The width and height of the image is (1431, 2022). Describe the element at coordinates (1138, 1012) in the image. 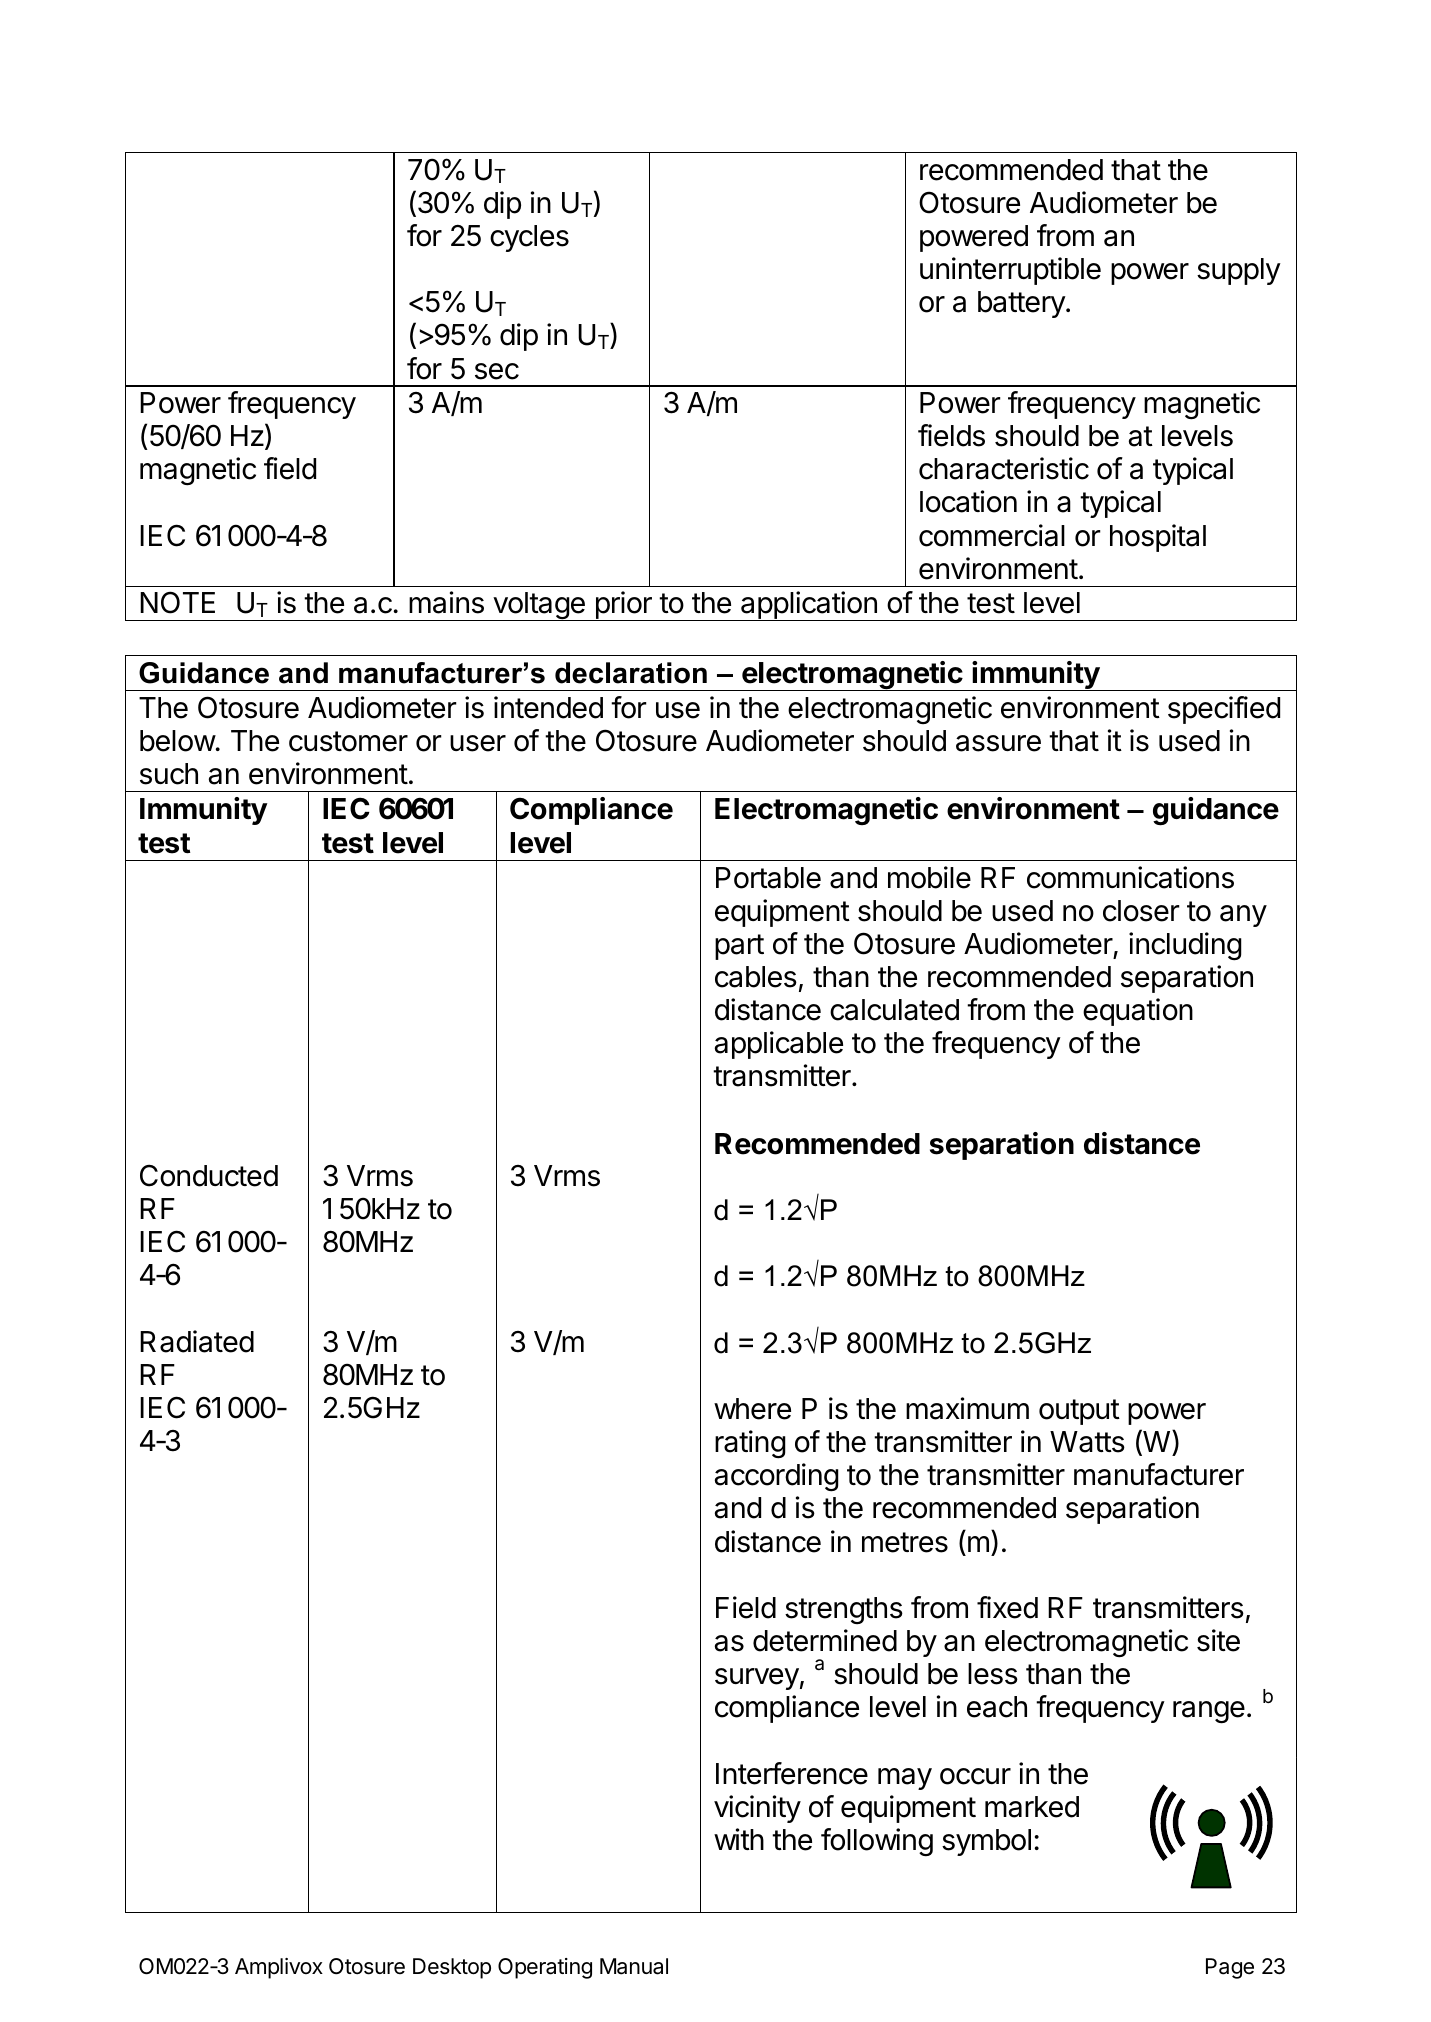

I see `equation` at that location.
